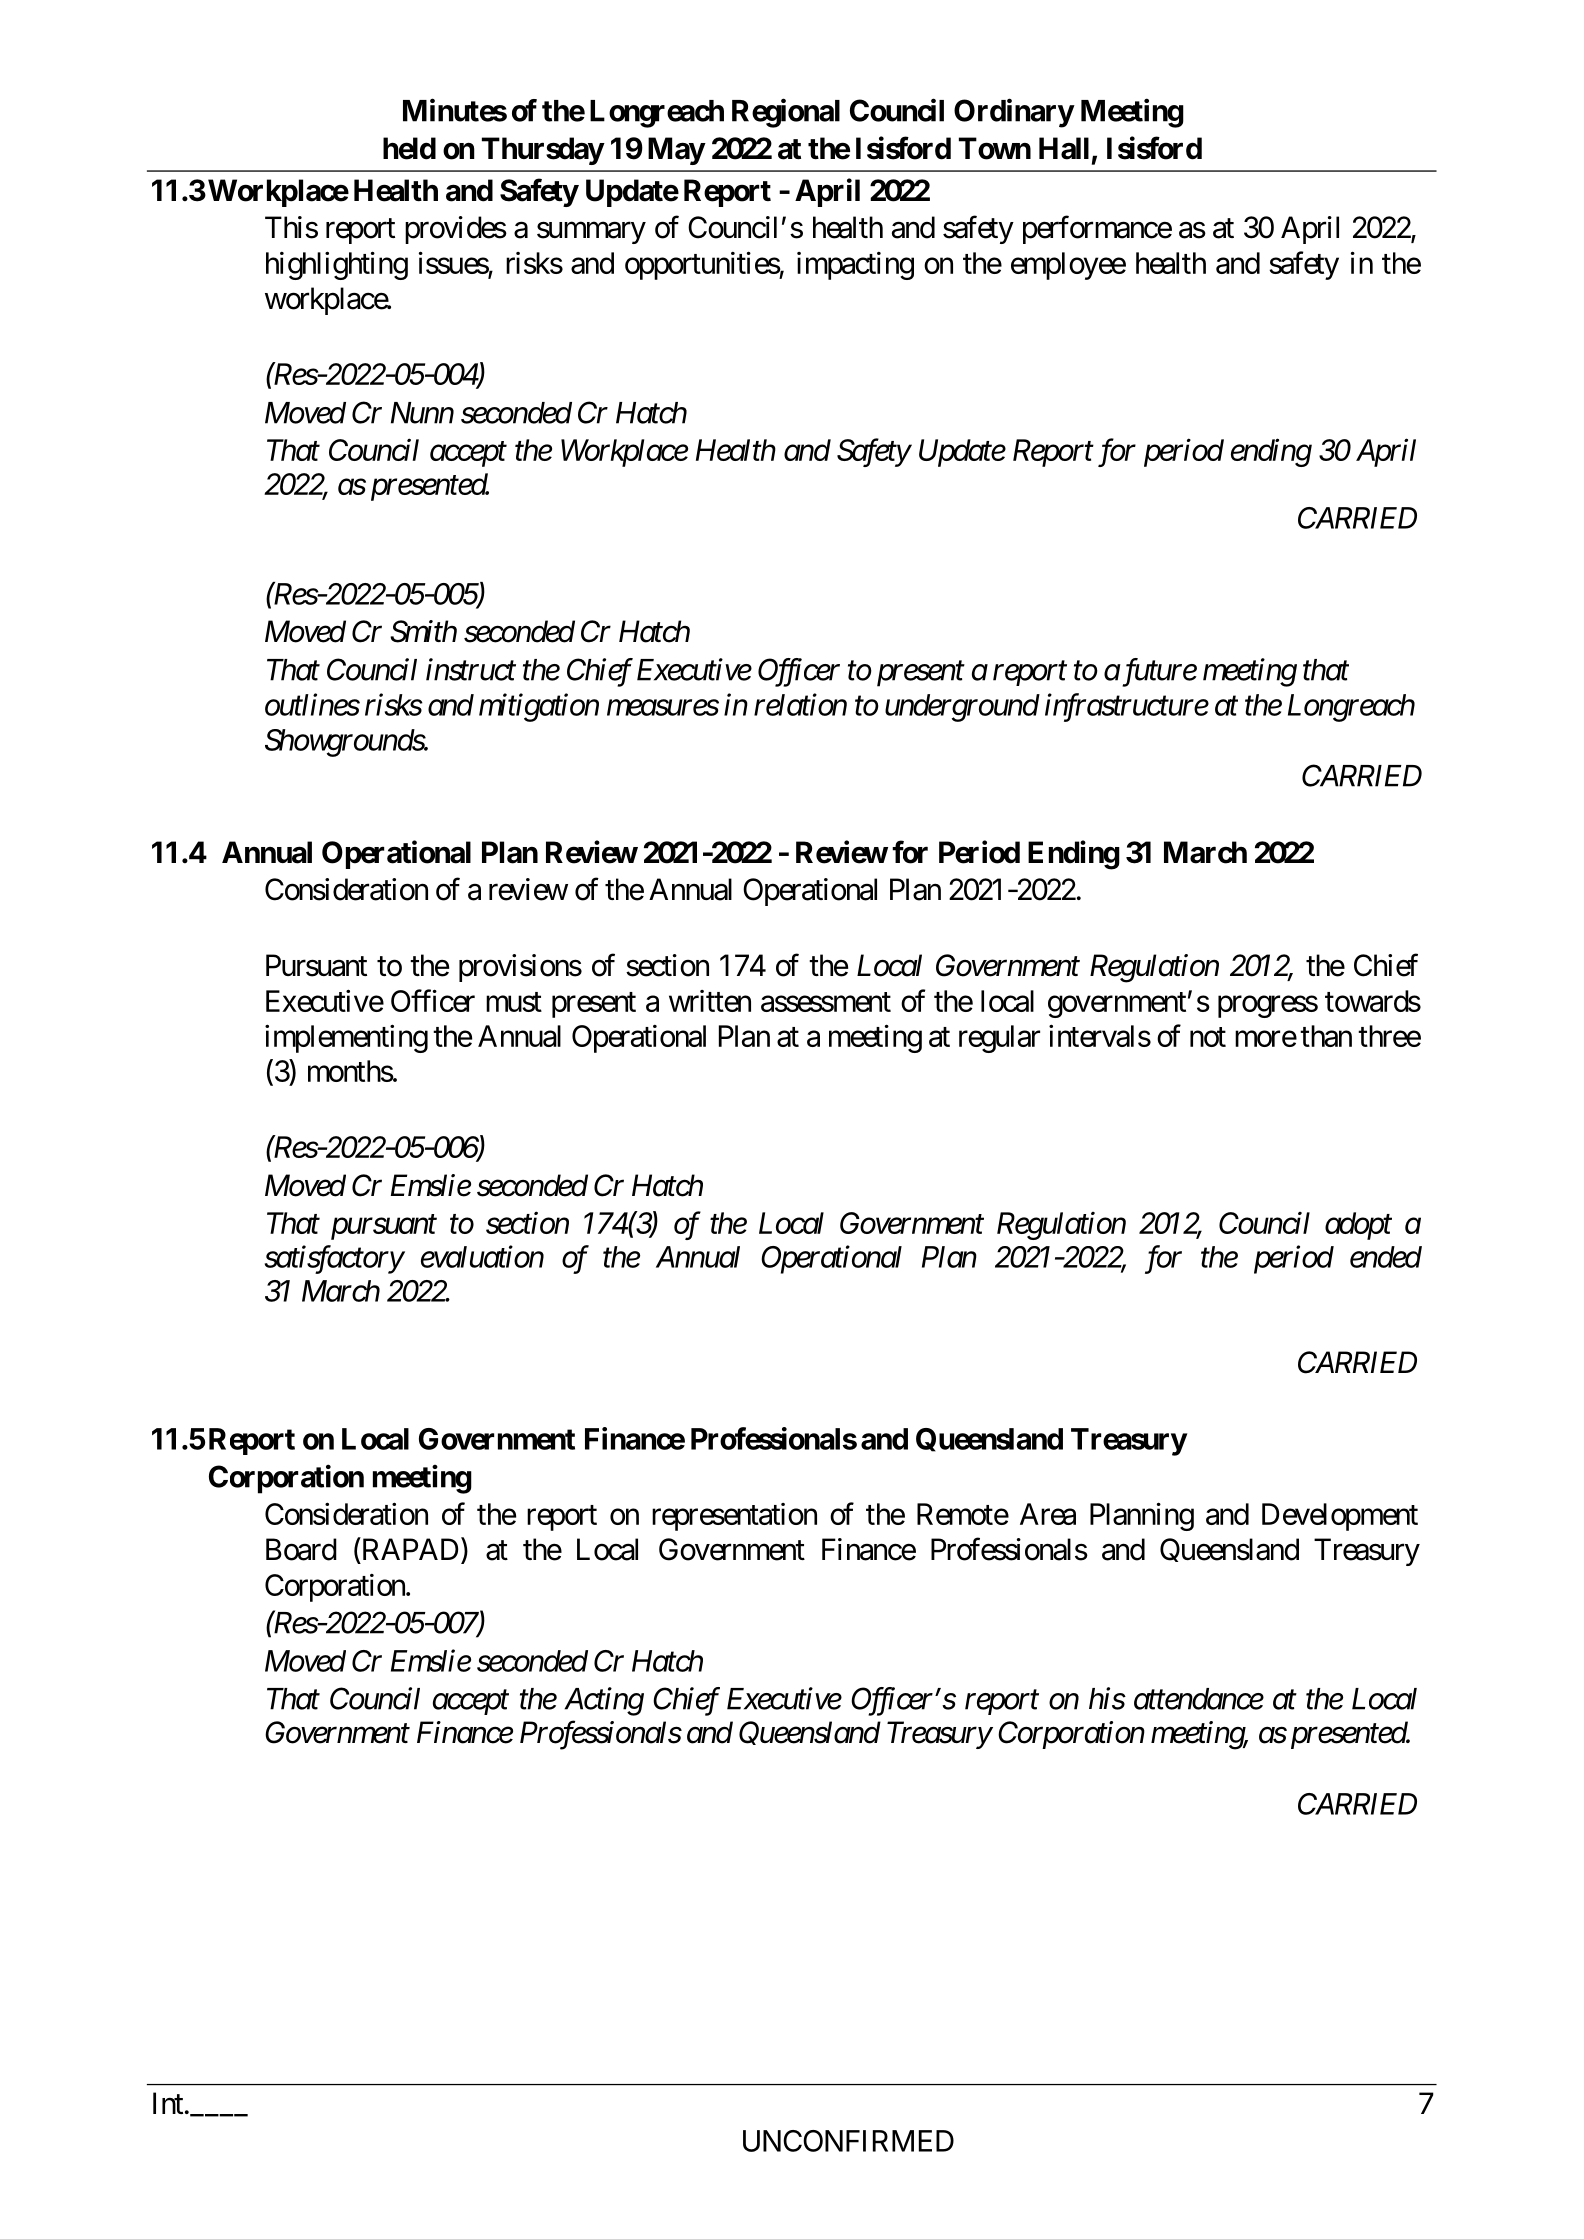 Image resolution: width=1584 pixels, height=2239 pixels. I want to click on not, so click(1208, 1037).
